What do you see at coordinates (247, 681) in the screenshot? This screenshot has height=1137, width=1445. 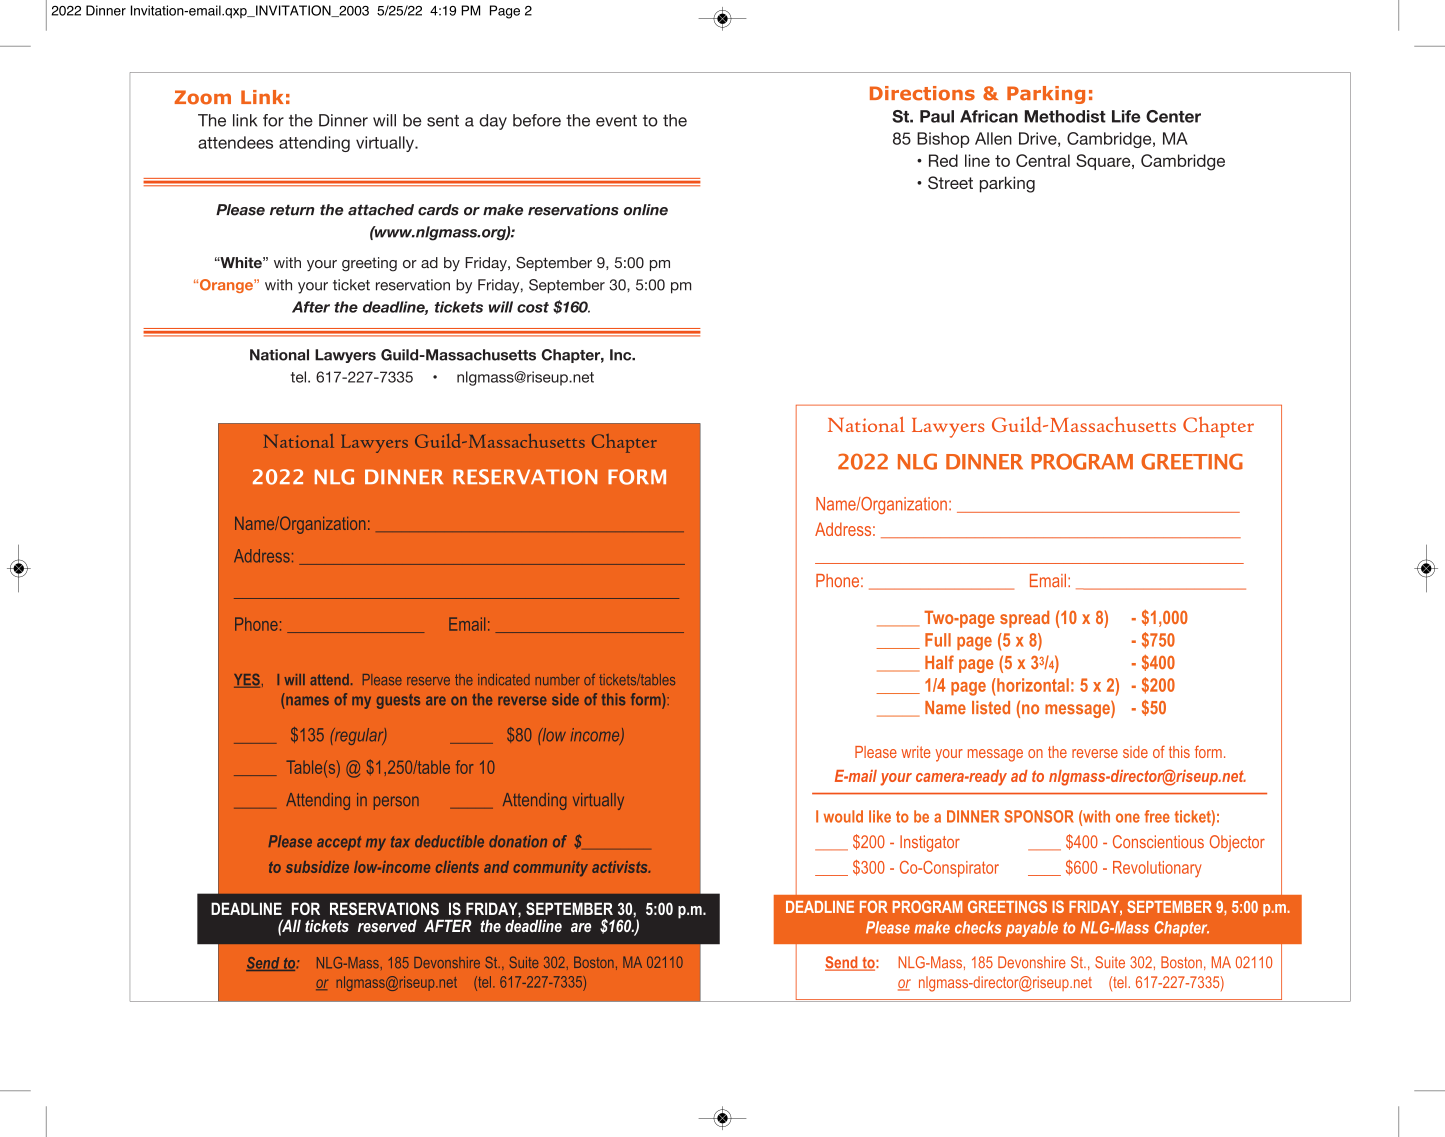 I see `YES` at bounding box center [247, 681].
